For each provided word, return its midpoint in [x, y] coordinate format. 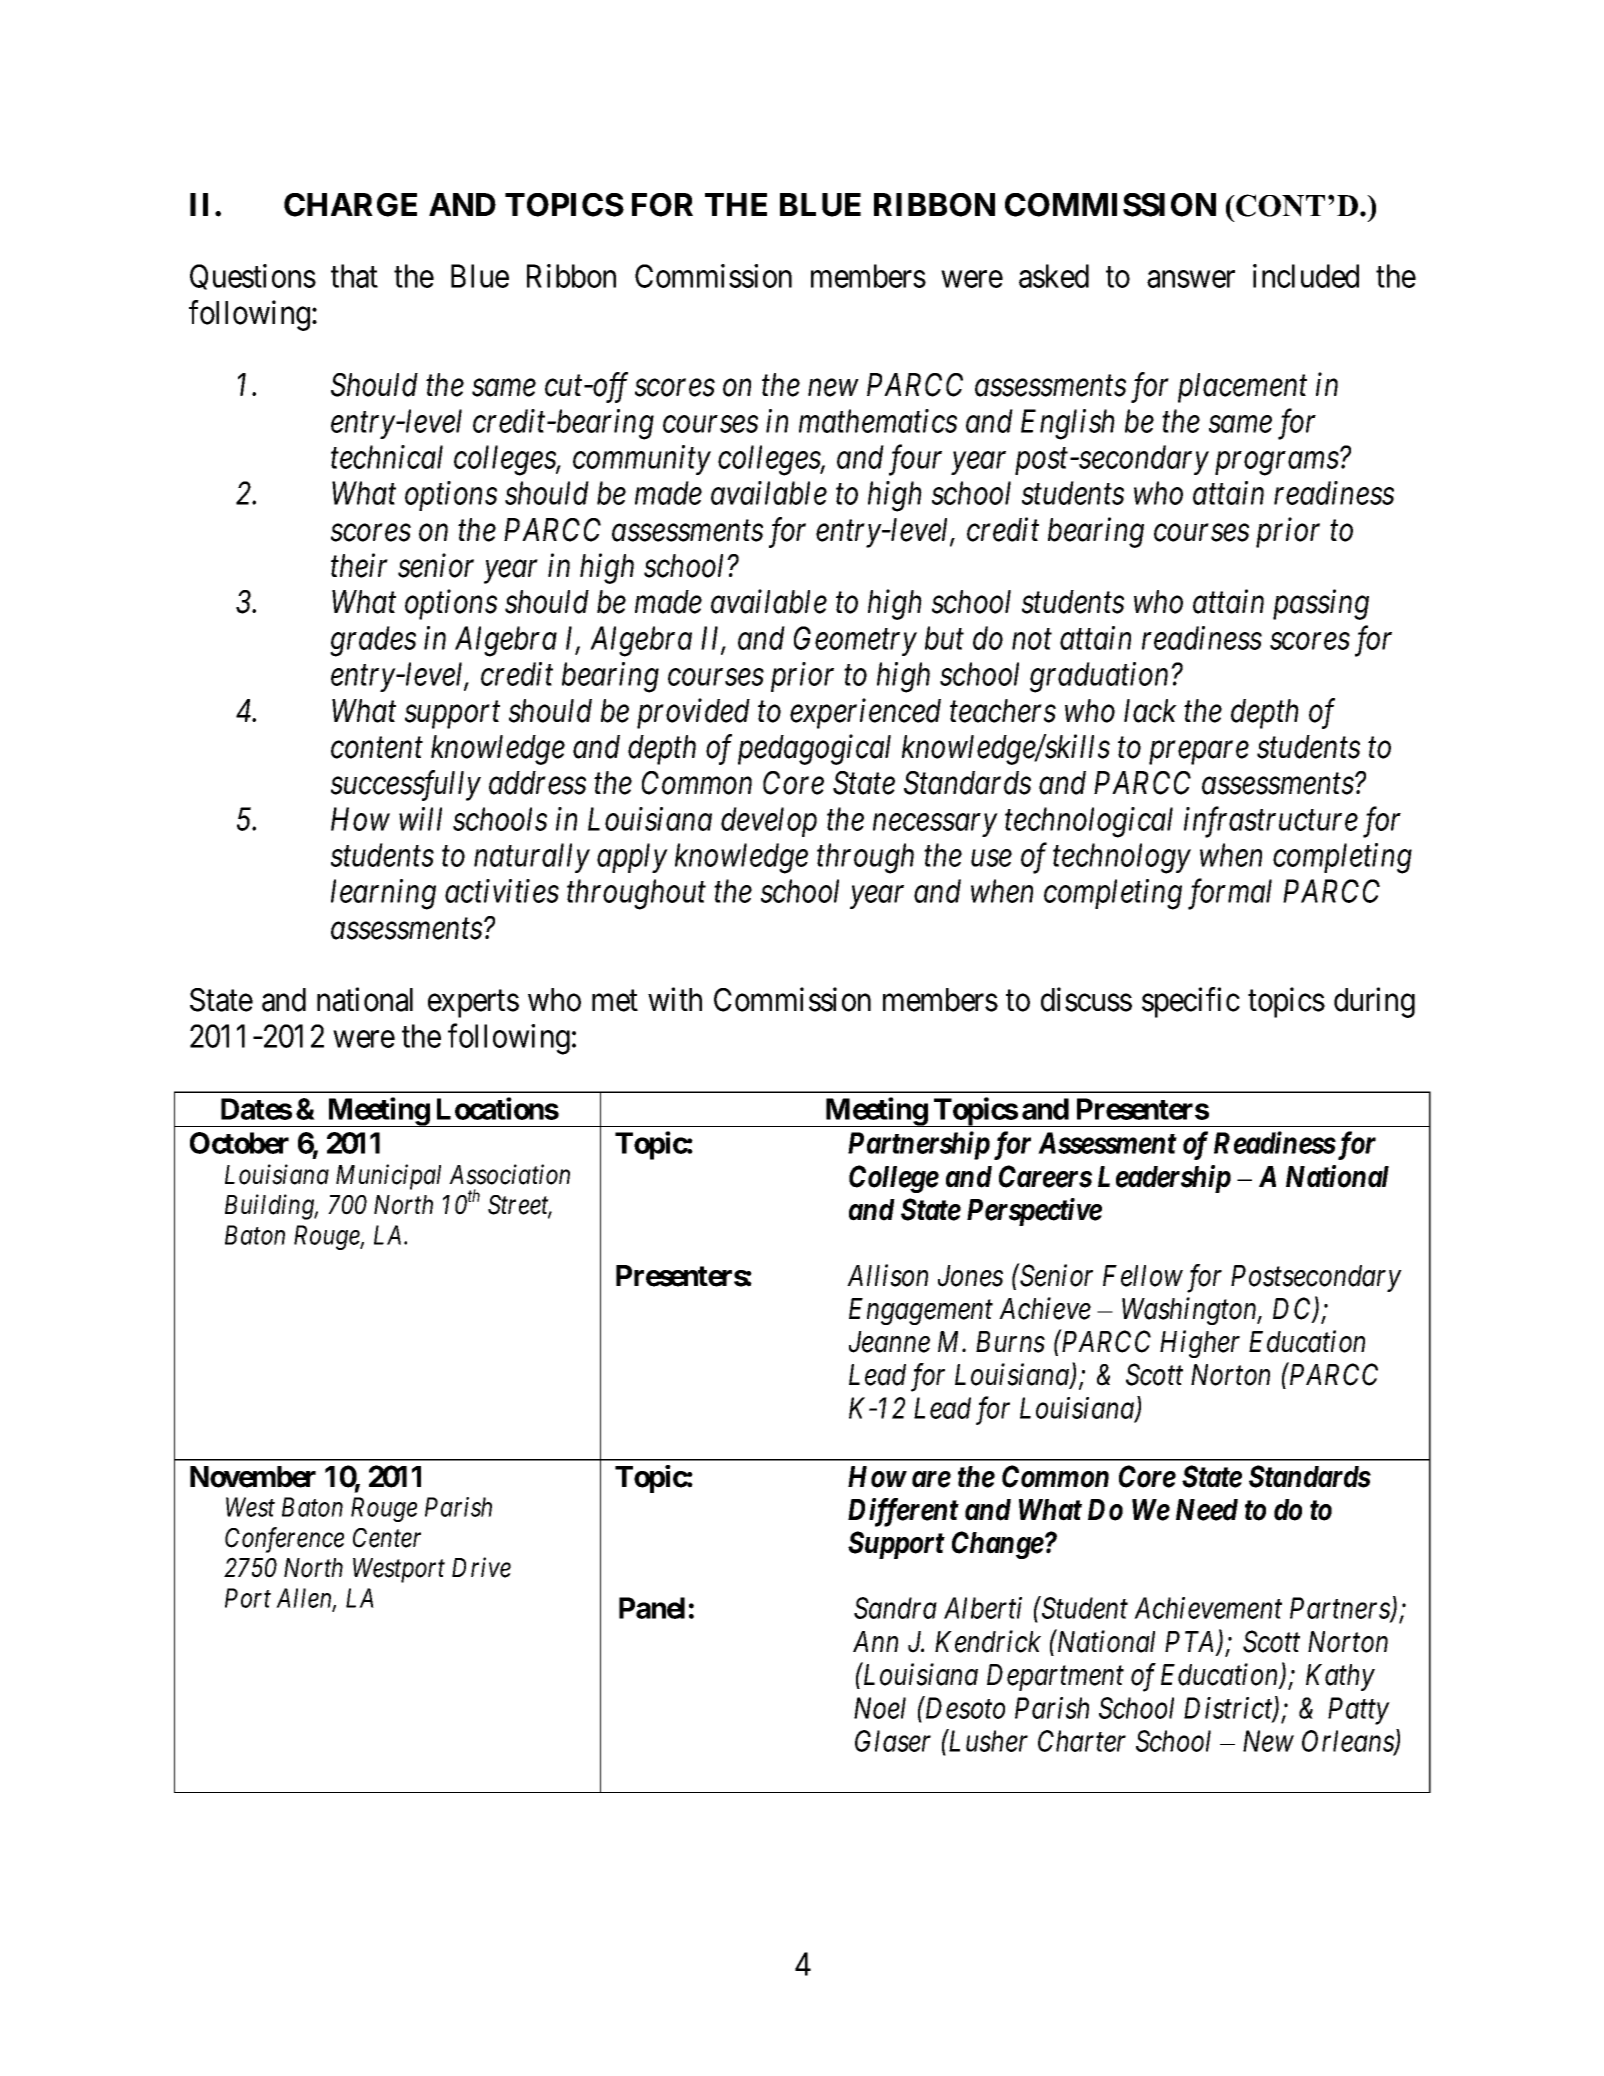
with [675, 999]
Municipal [388, 1177]
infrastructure [1271, 822]
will [420, 819]
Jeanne [889, 1342]
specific [1191, 1002]
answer [1191, 279]
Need [1207, 1510]
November [253, 1477]
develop [769, 822]
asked [1054, 276]
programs [1277, 464]
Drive [481, 1568]
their [359, 565]
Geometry [855, 641]
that [354, 276]
